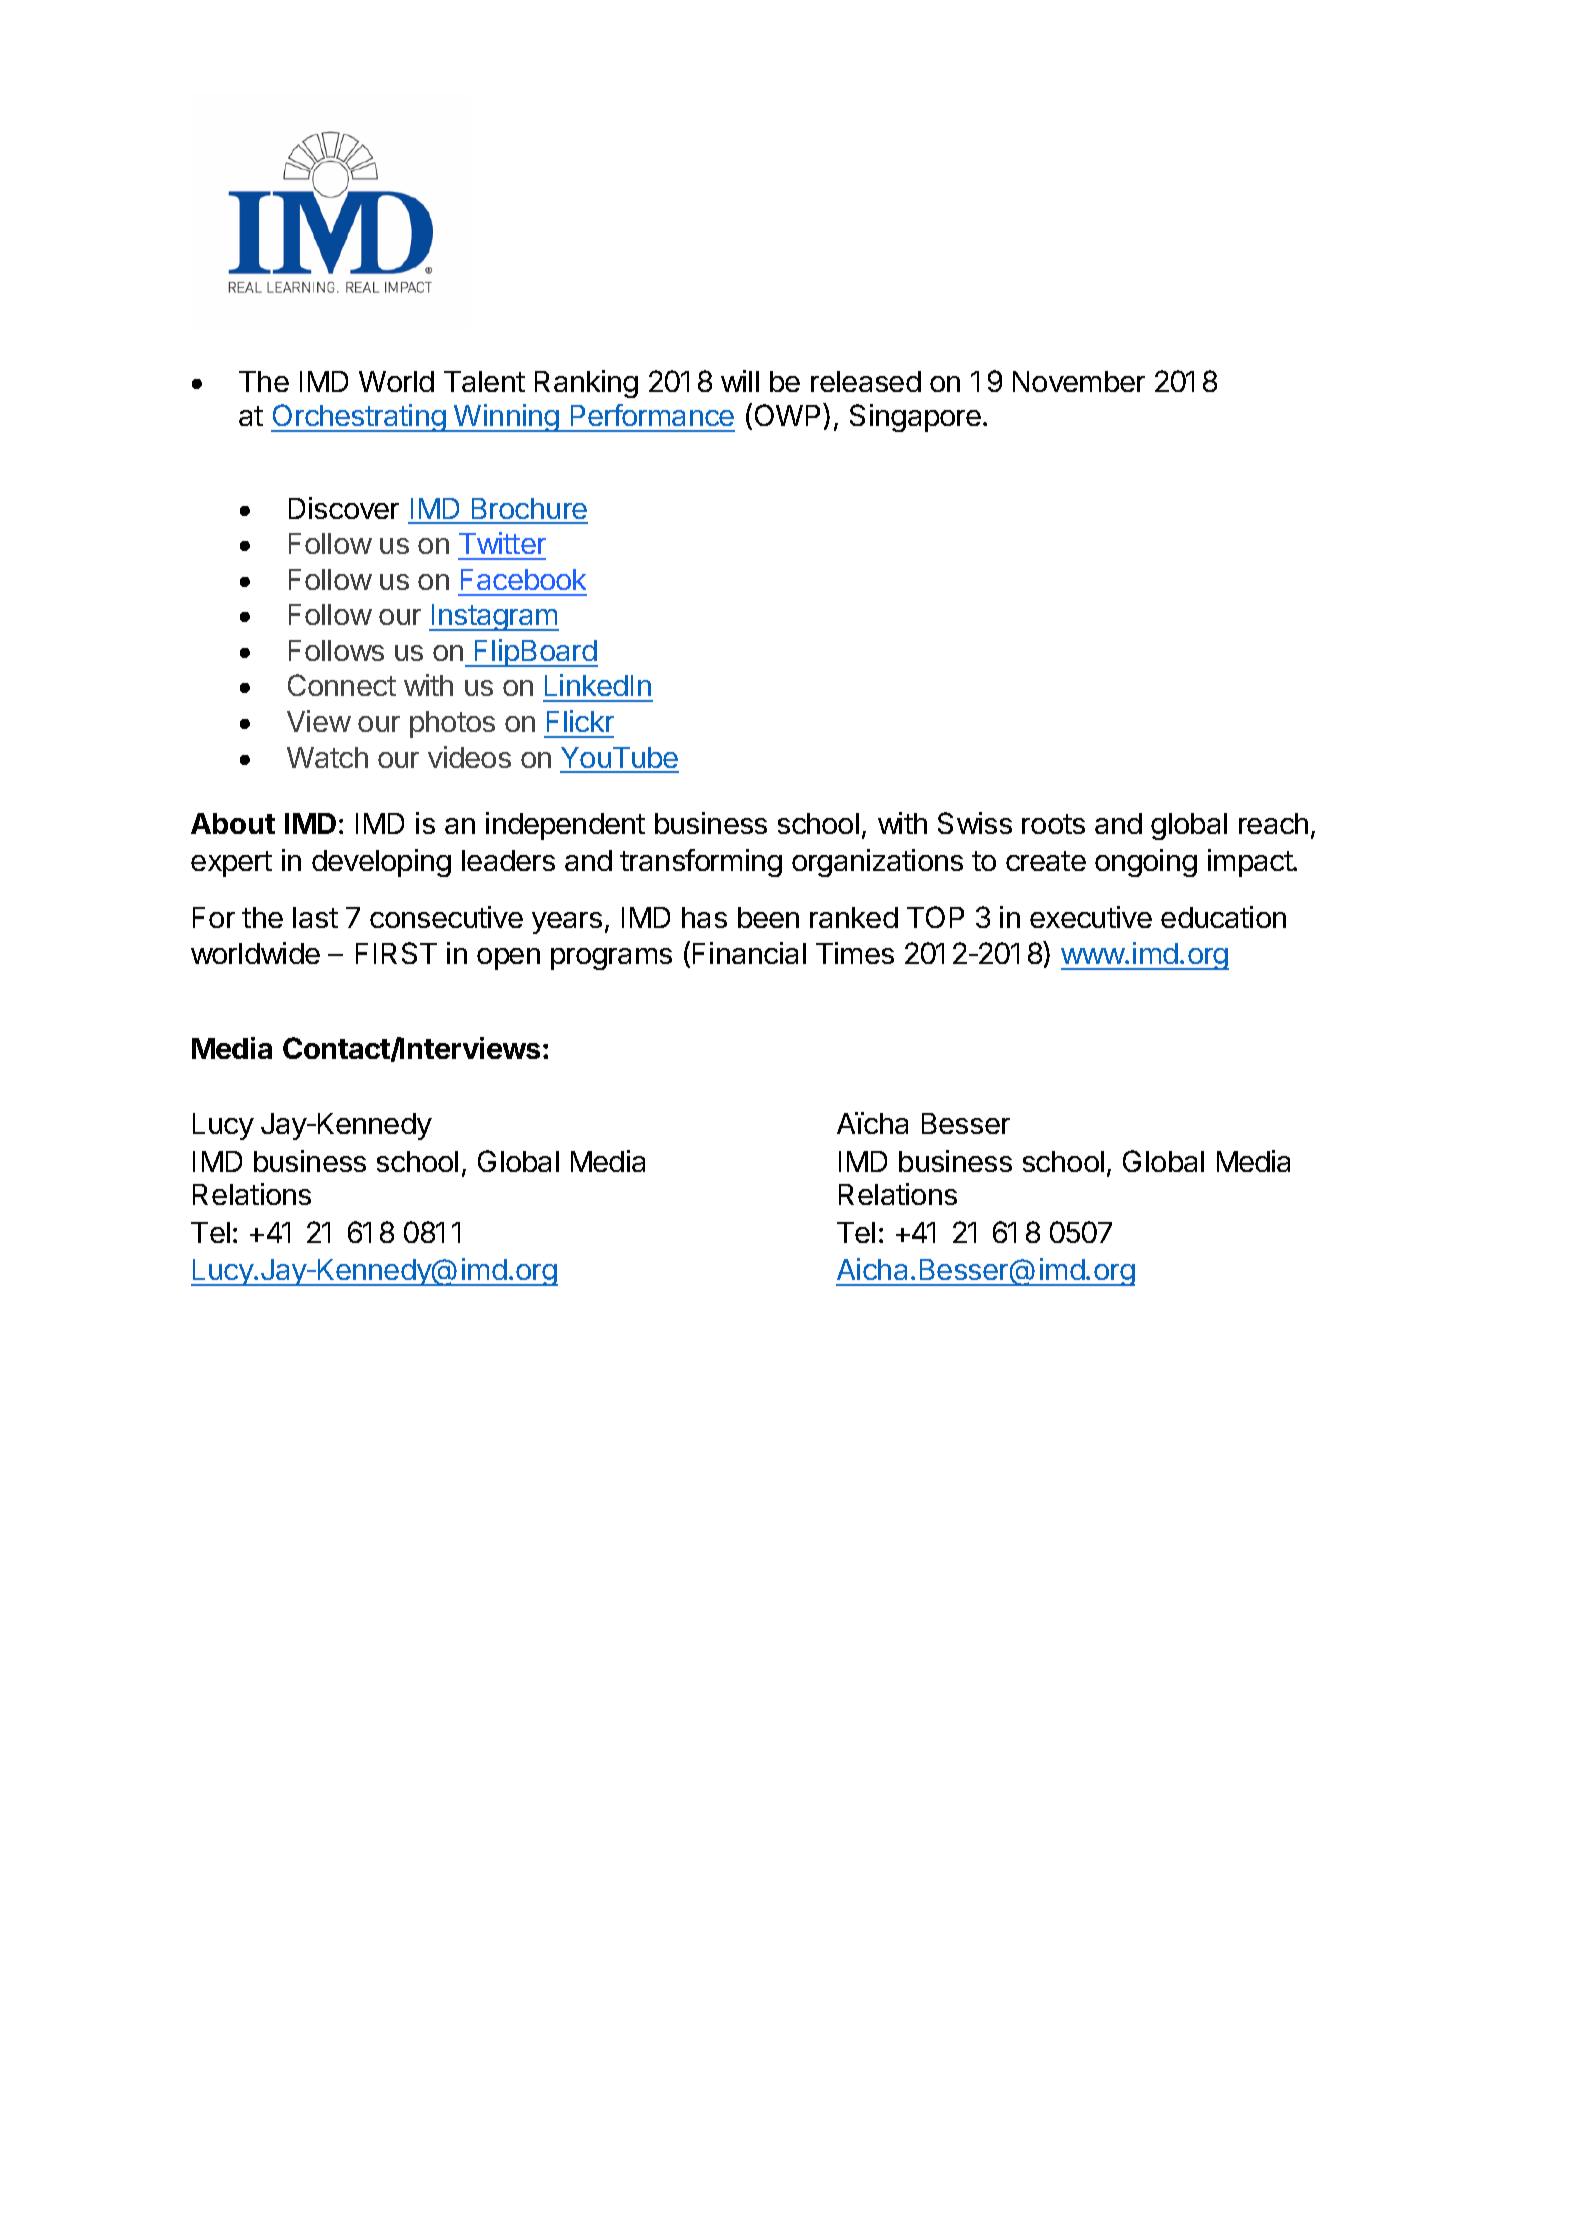 The height and width of the document is (2234, 1579). I want to click on FIRST, so click(396, 953).
